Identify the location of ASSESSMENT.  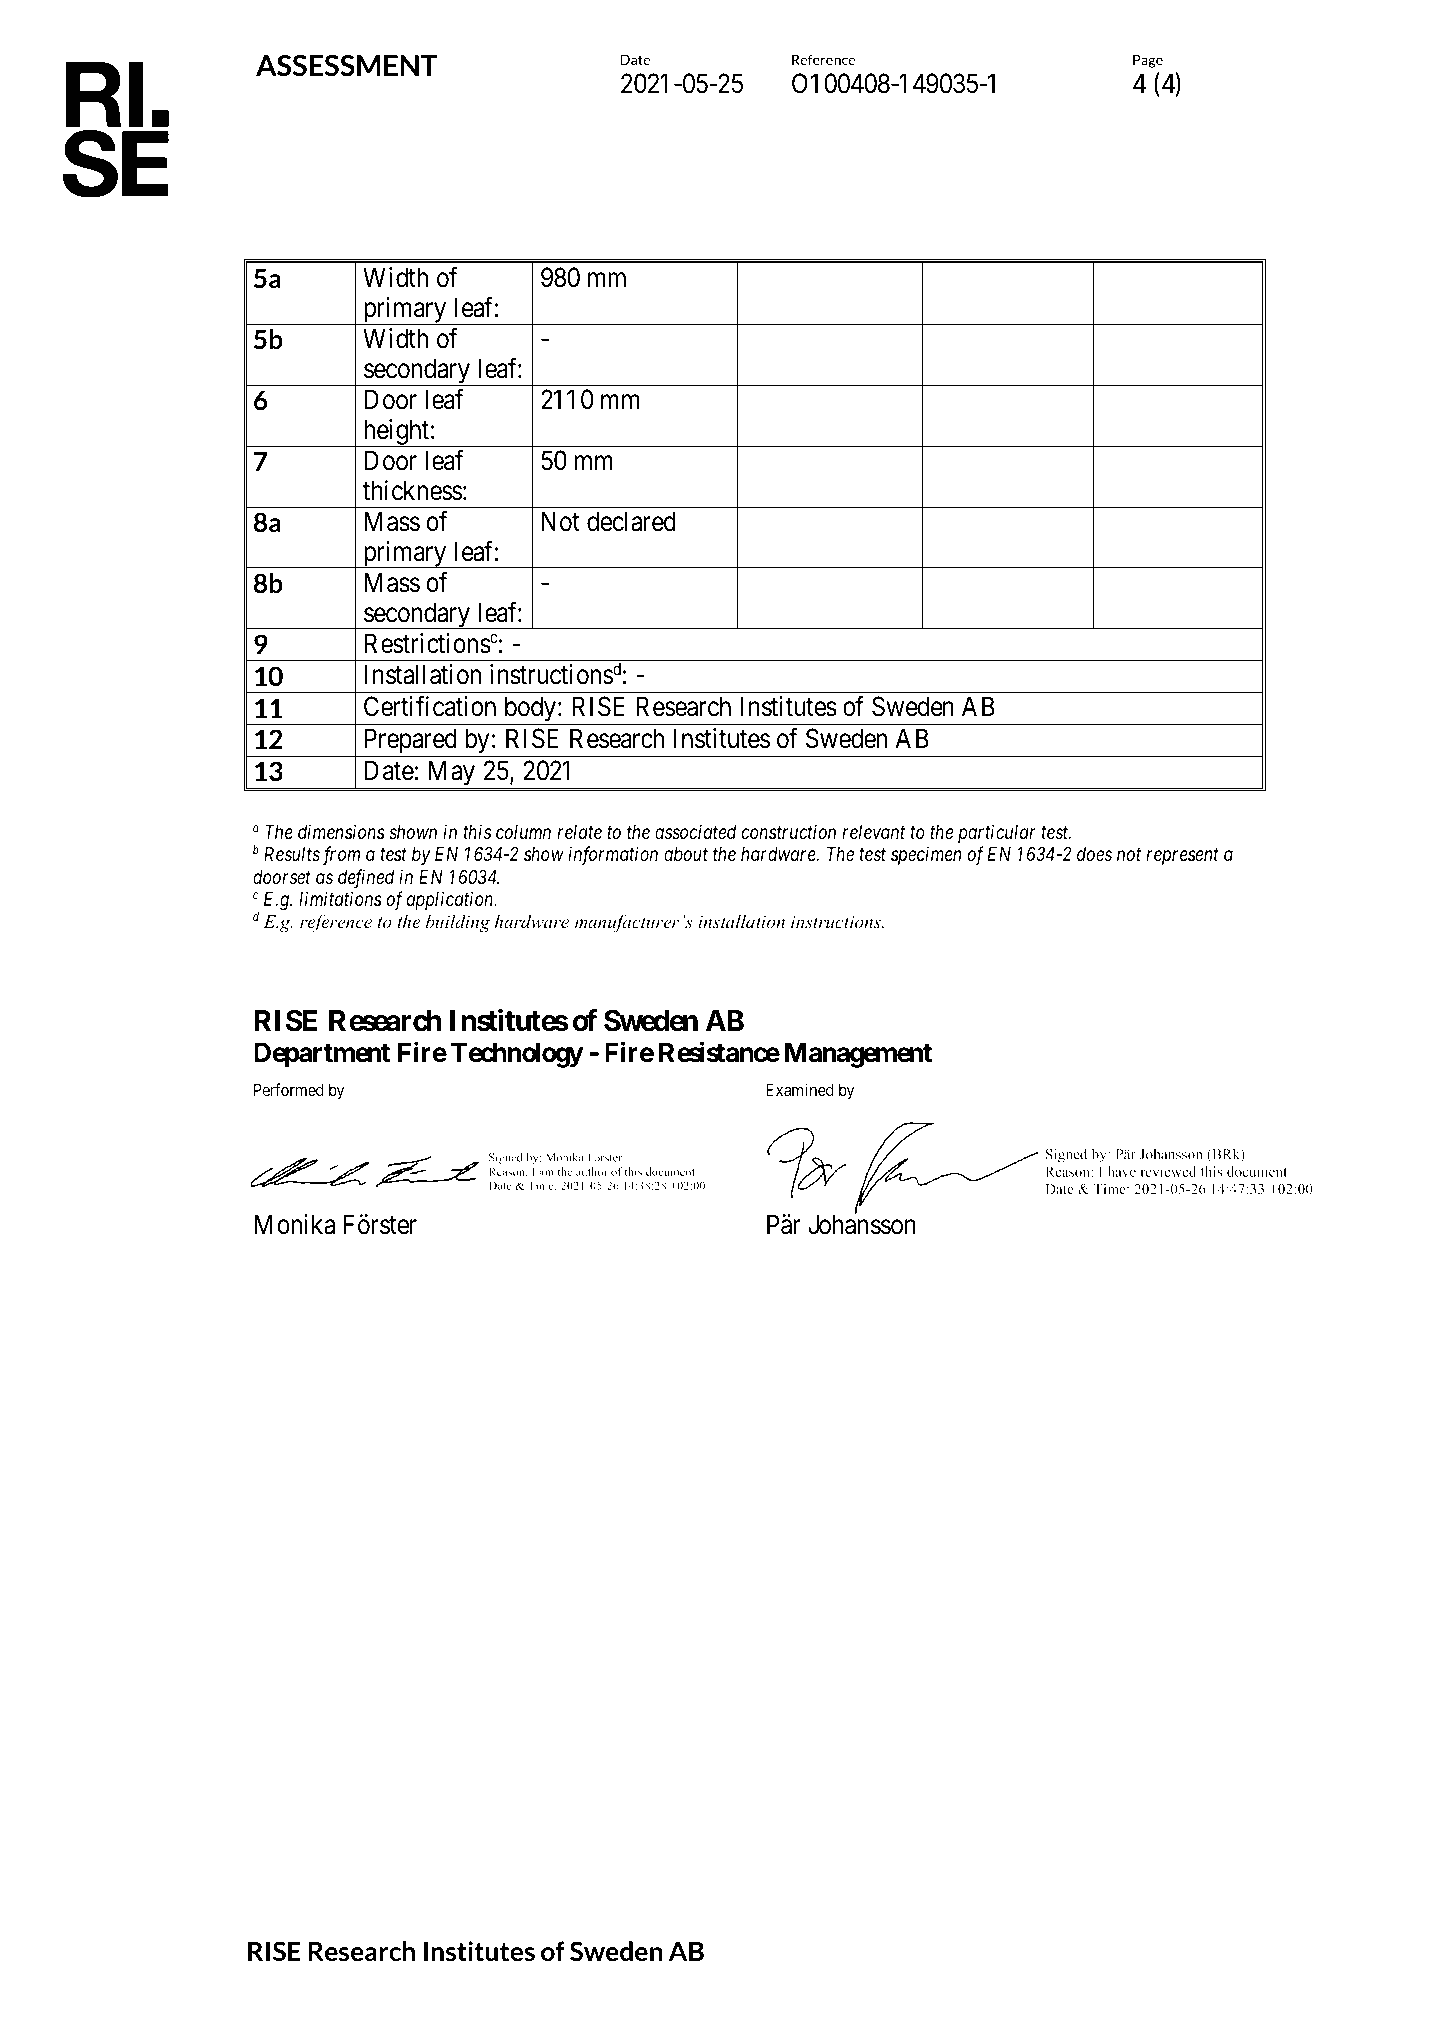
(347, 66).
